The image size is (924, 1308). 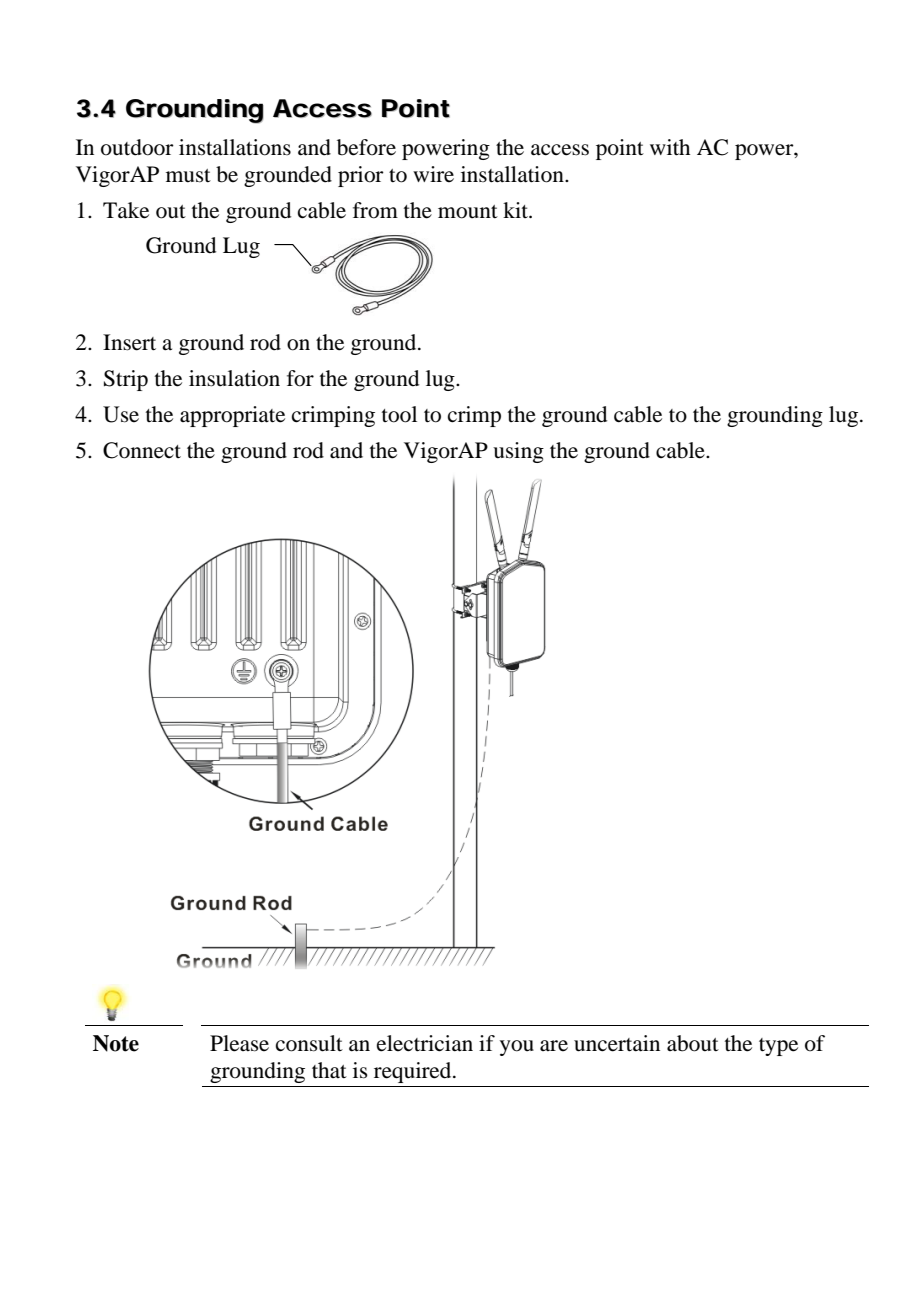 What do you see at coordinates (239, 1043) in the screenshot?
I see `Please` at bounding box center [239, 1043].
